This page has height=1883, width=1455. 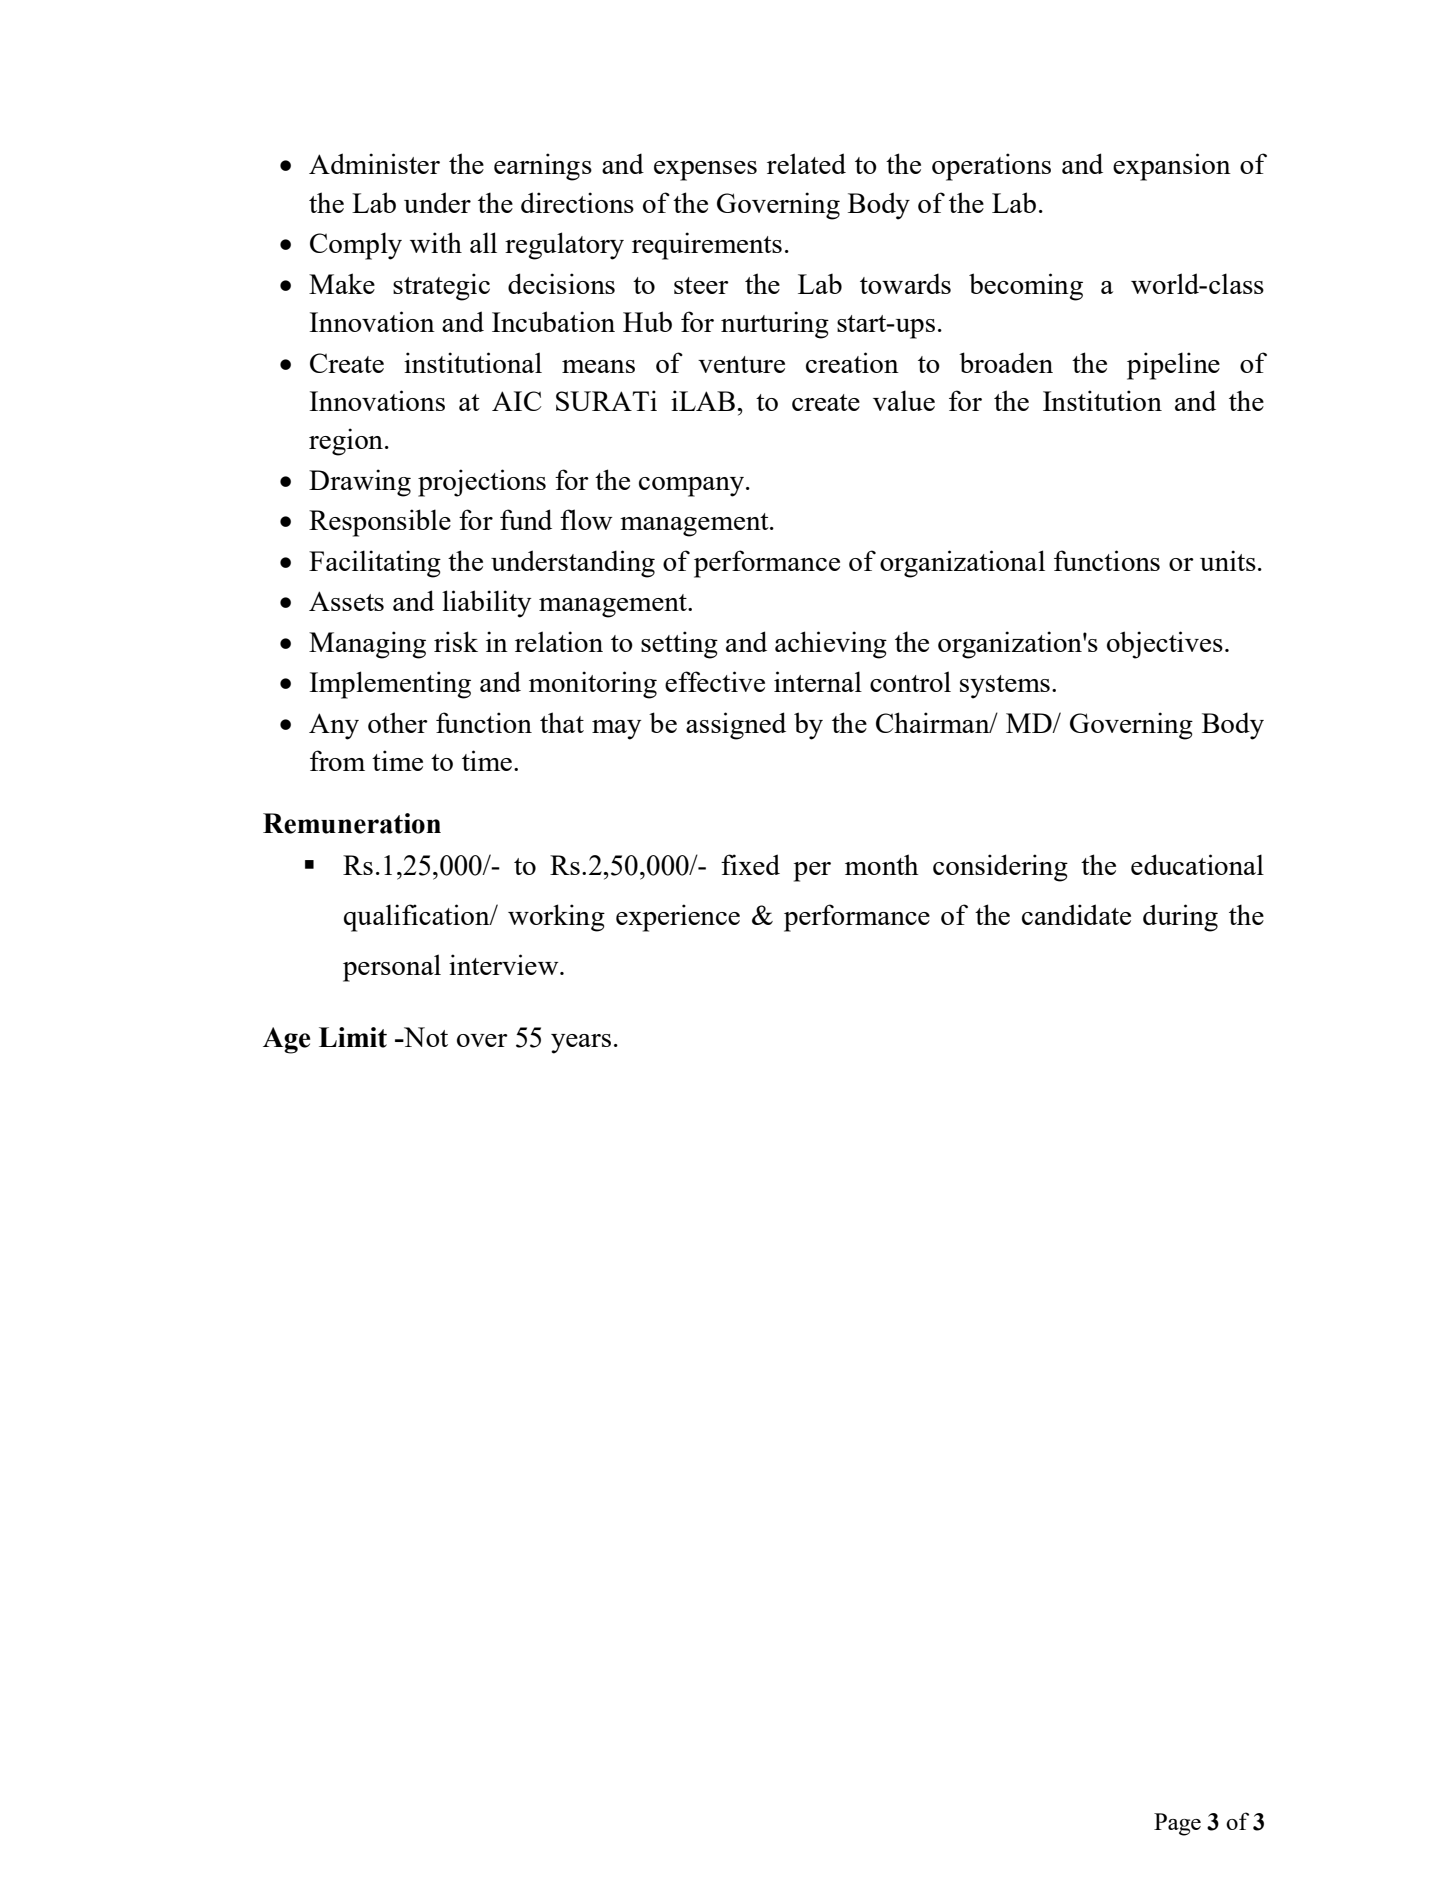 What do you see at coordinates (806, 163) in the page?
I see `related` at bounding box center [806, 163].
